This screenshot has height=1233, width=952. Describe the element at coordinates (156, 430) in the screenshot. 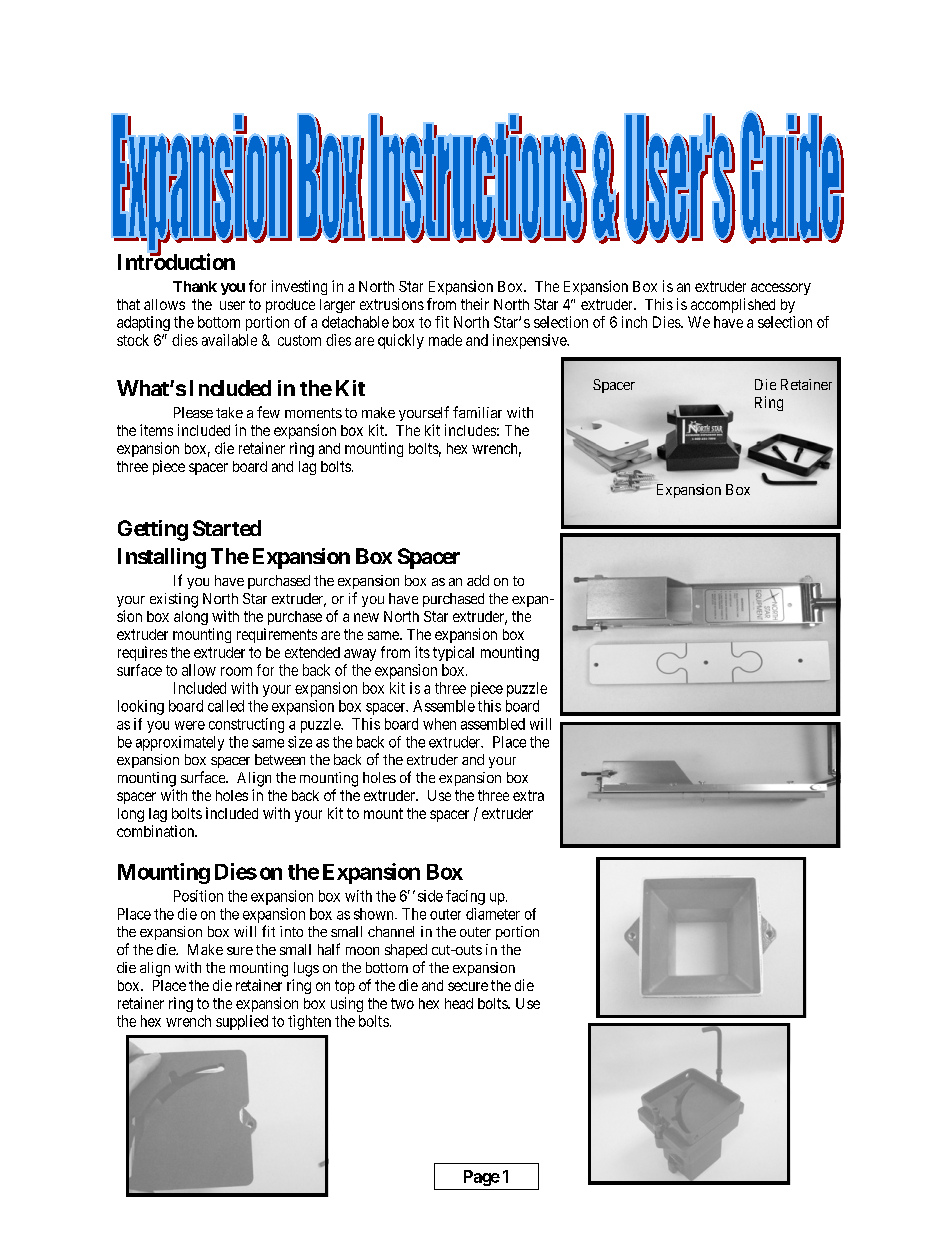

I see `items` at that location.
